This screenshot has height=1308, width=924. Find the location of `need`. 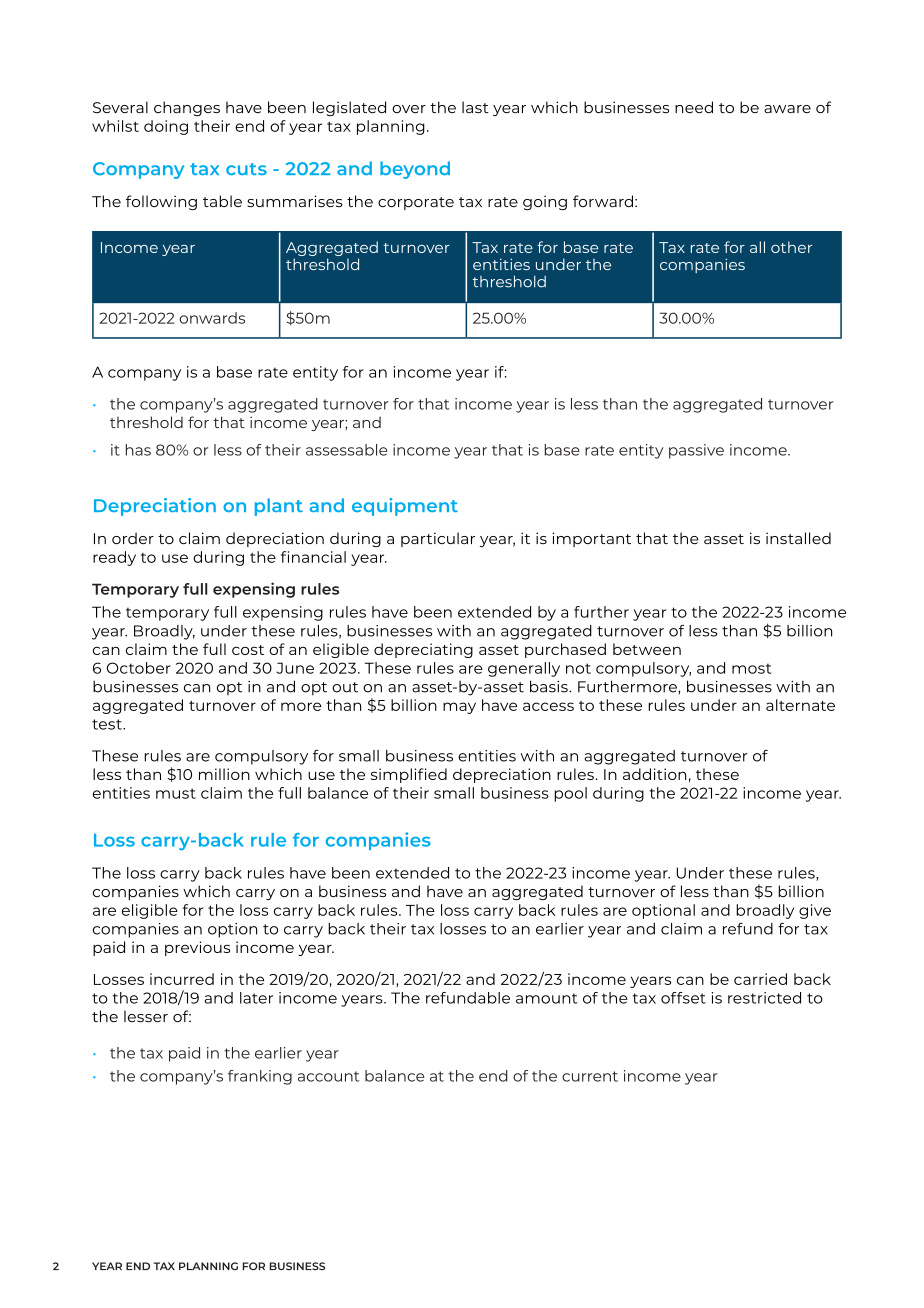

need is located at coordinates (694, 107).
